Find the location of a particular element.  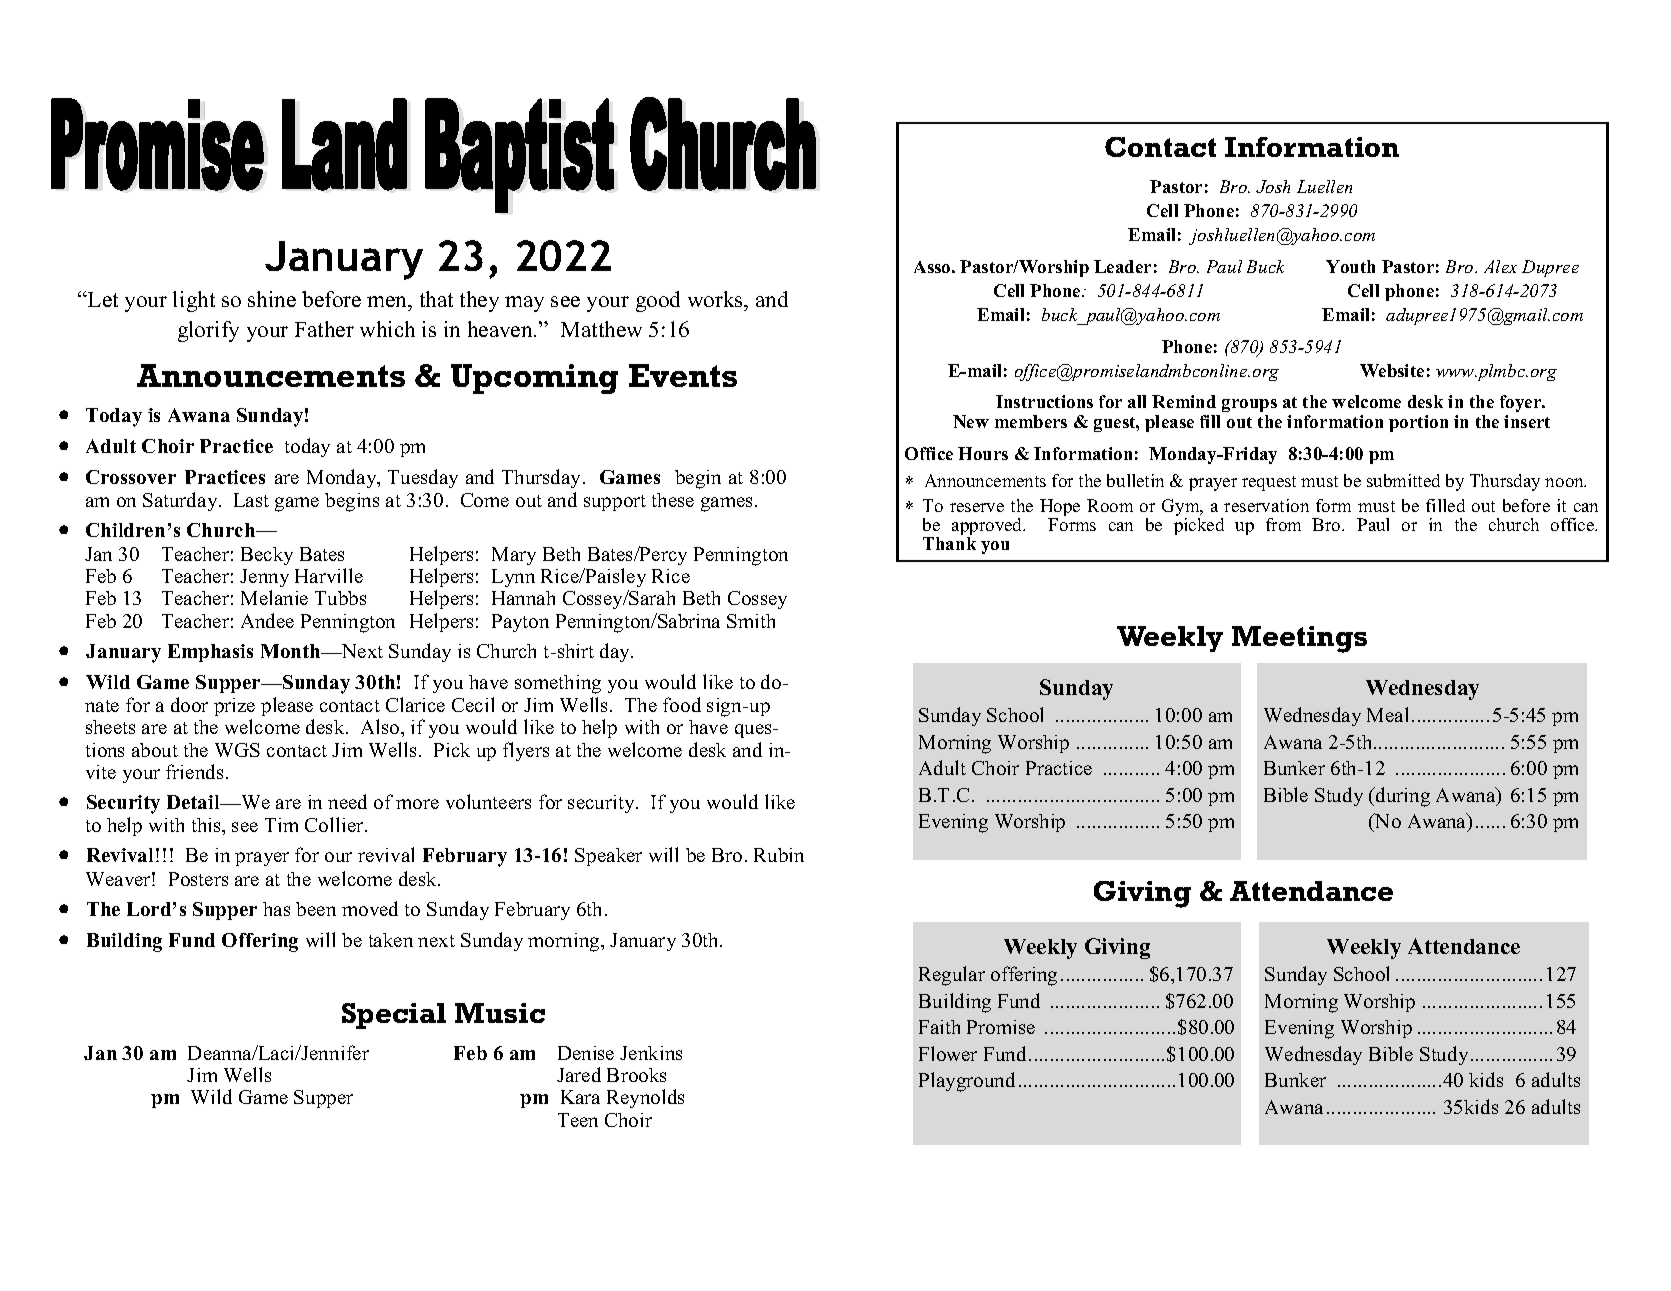

shine is located at coordinates (272, 299).
